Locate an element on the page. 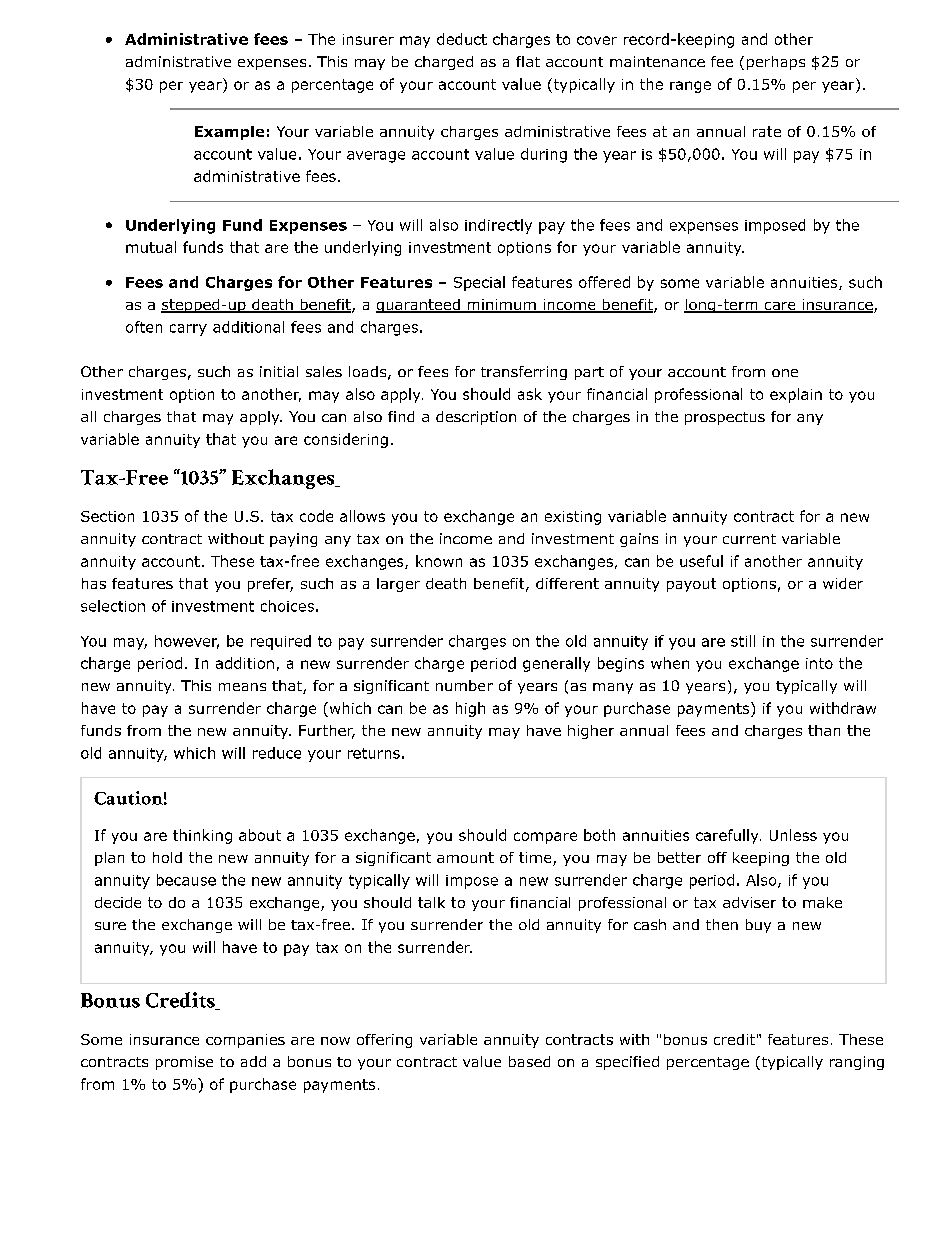 This page has height=1233, width=952. one is located at coordinates (785, 373).
